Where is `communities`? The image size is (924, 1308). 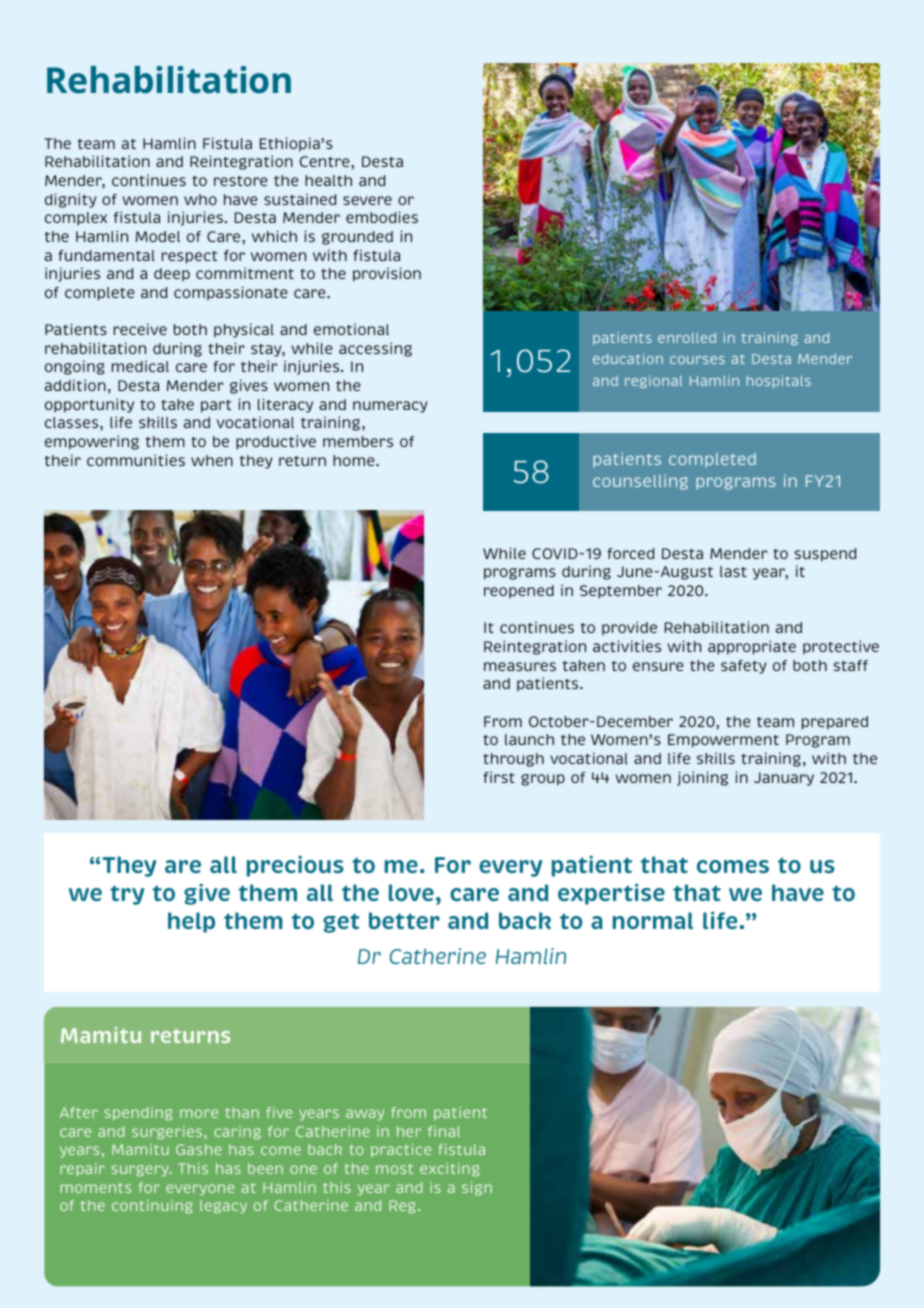 communities is located at coordinates (136, 460).
